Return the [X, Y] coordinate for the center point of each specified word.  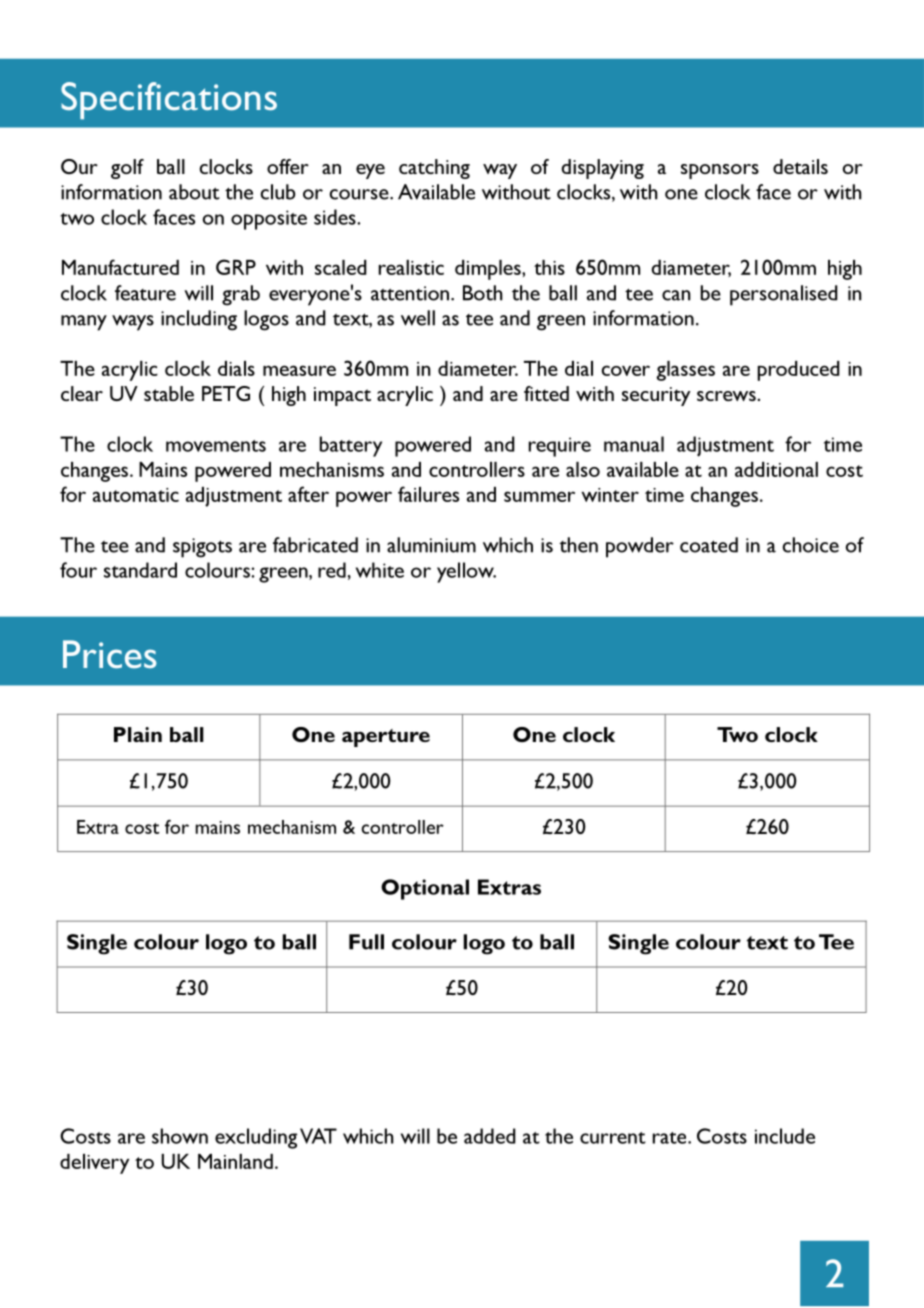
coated [709, 545]
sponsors [720, 171]
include [785, 1136]
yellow [466, 572]
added [490, 1136]
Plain [138, 734]
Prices [110, 654]
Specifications [169, 100]
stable [169, 393]
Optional [425, 889]
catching [434, 169]
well [418, 318]
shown [180, 1136]
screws [727, 396]
